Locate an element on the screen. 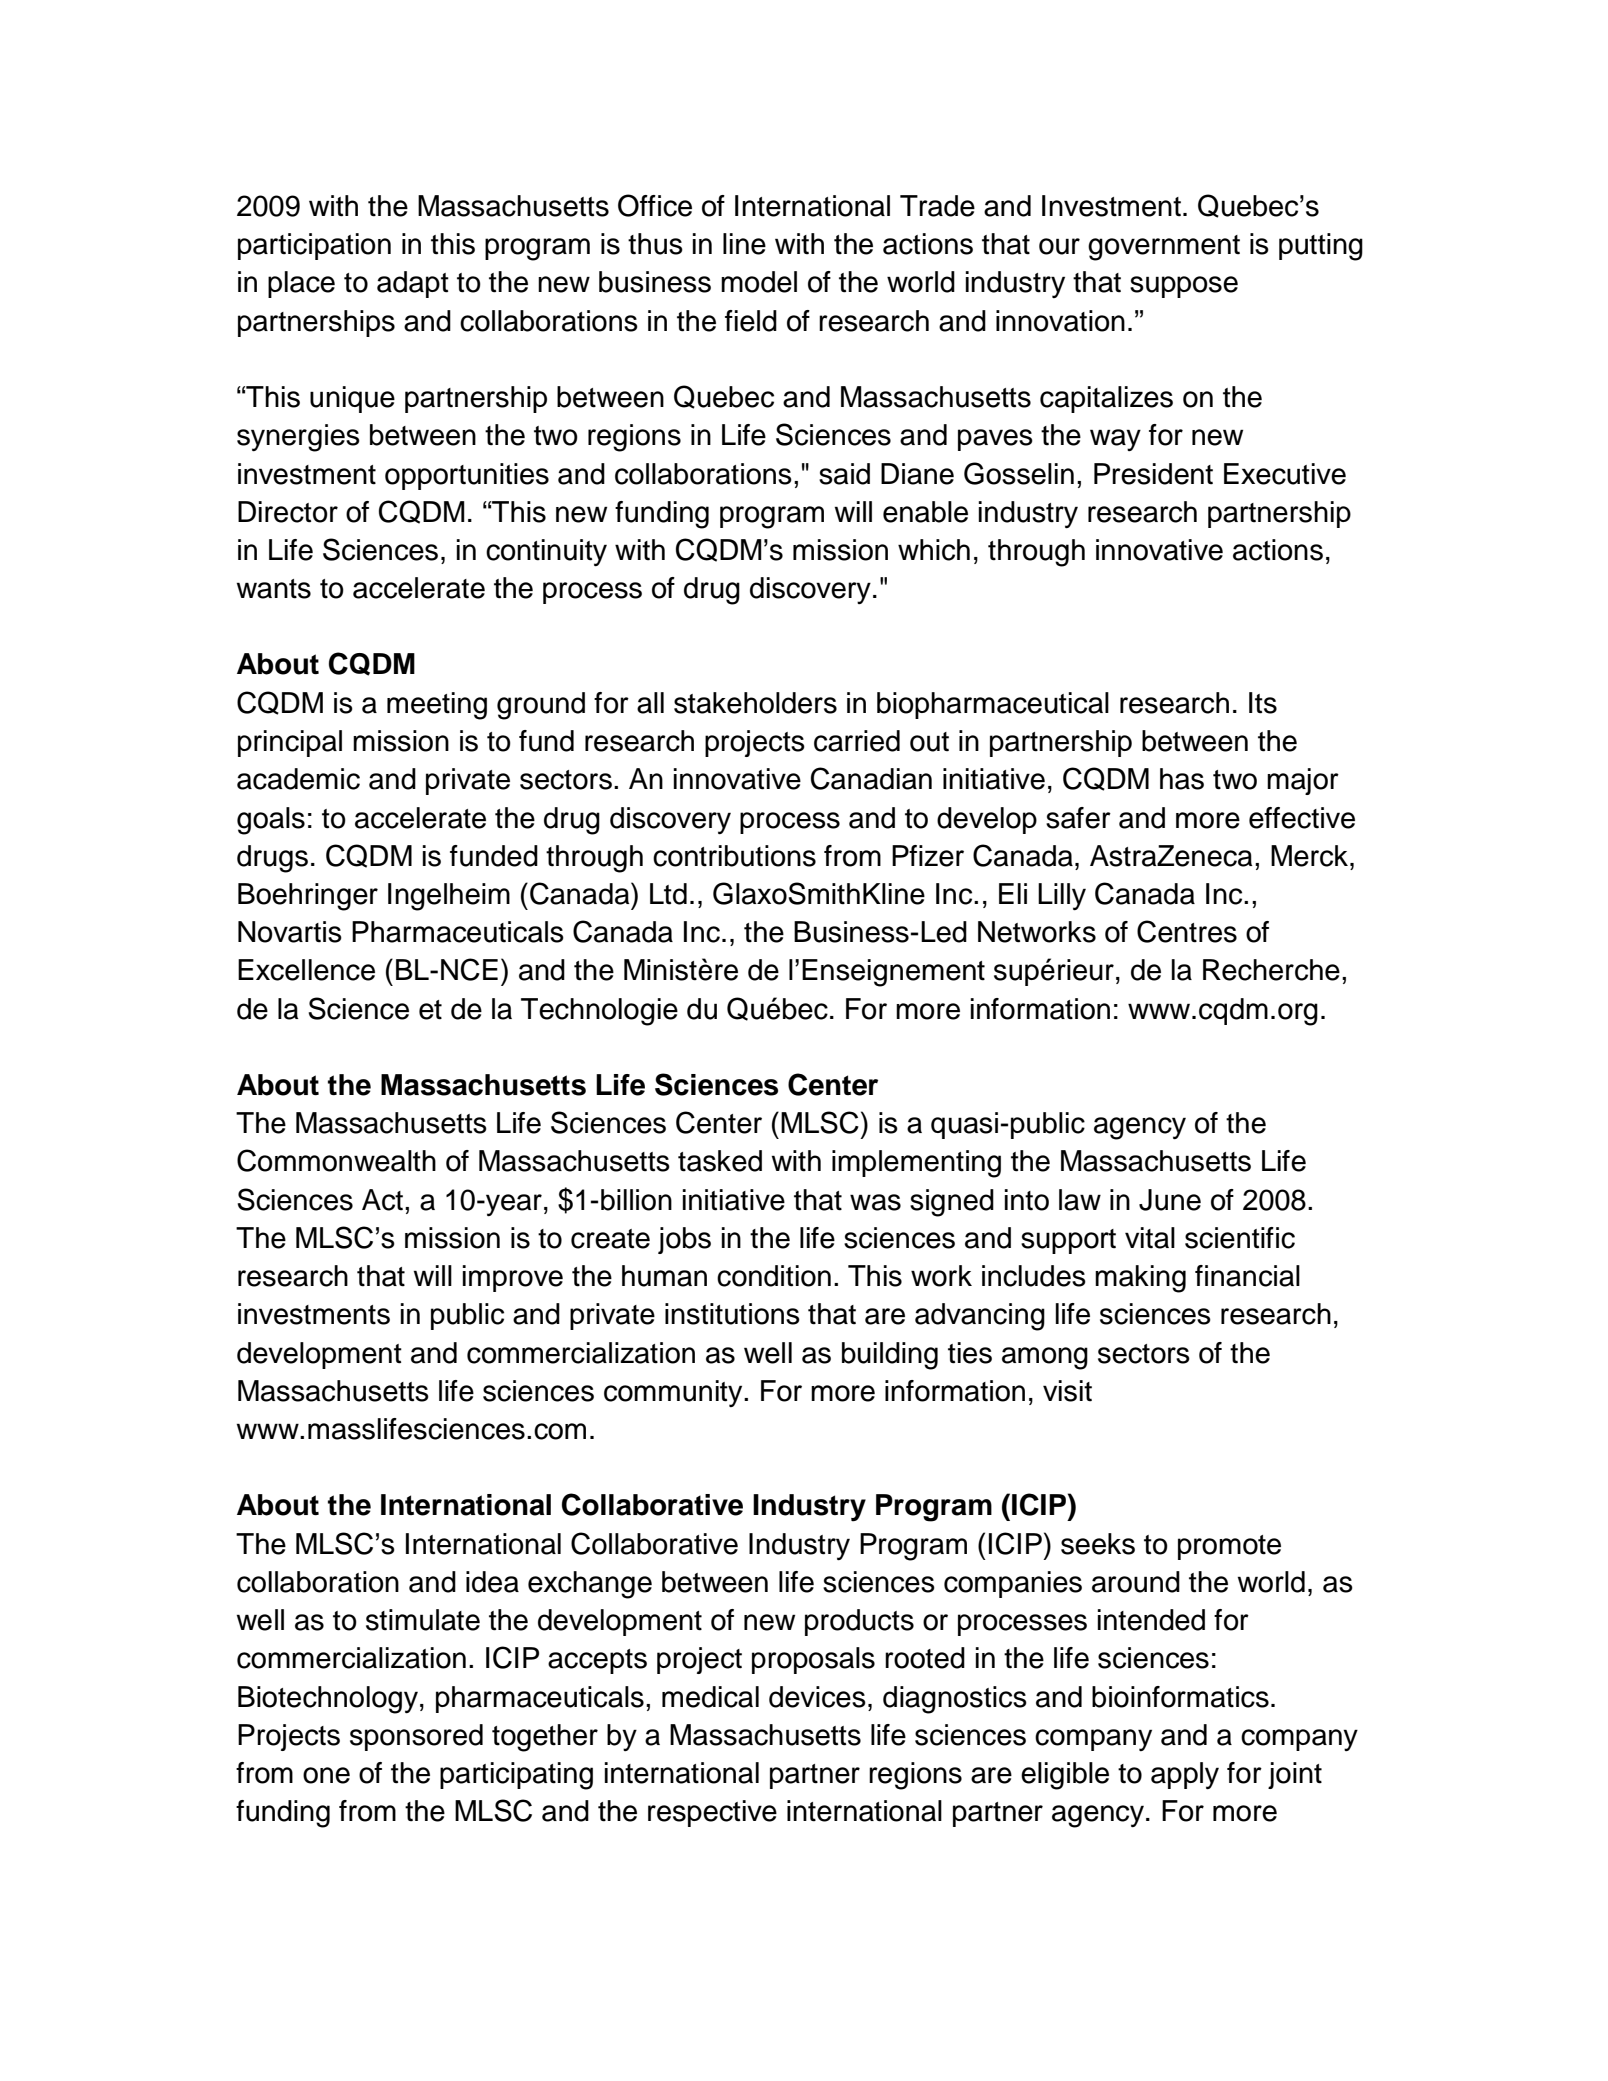 The image size is (1608, 2081). government is located at coordinates (1164, 248).
